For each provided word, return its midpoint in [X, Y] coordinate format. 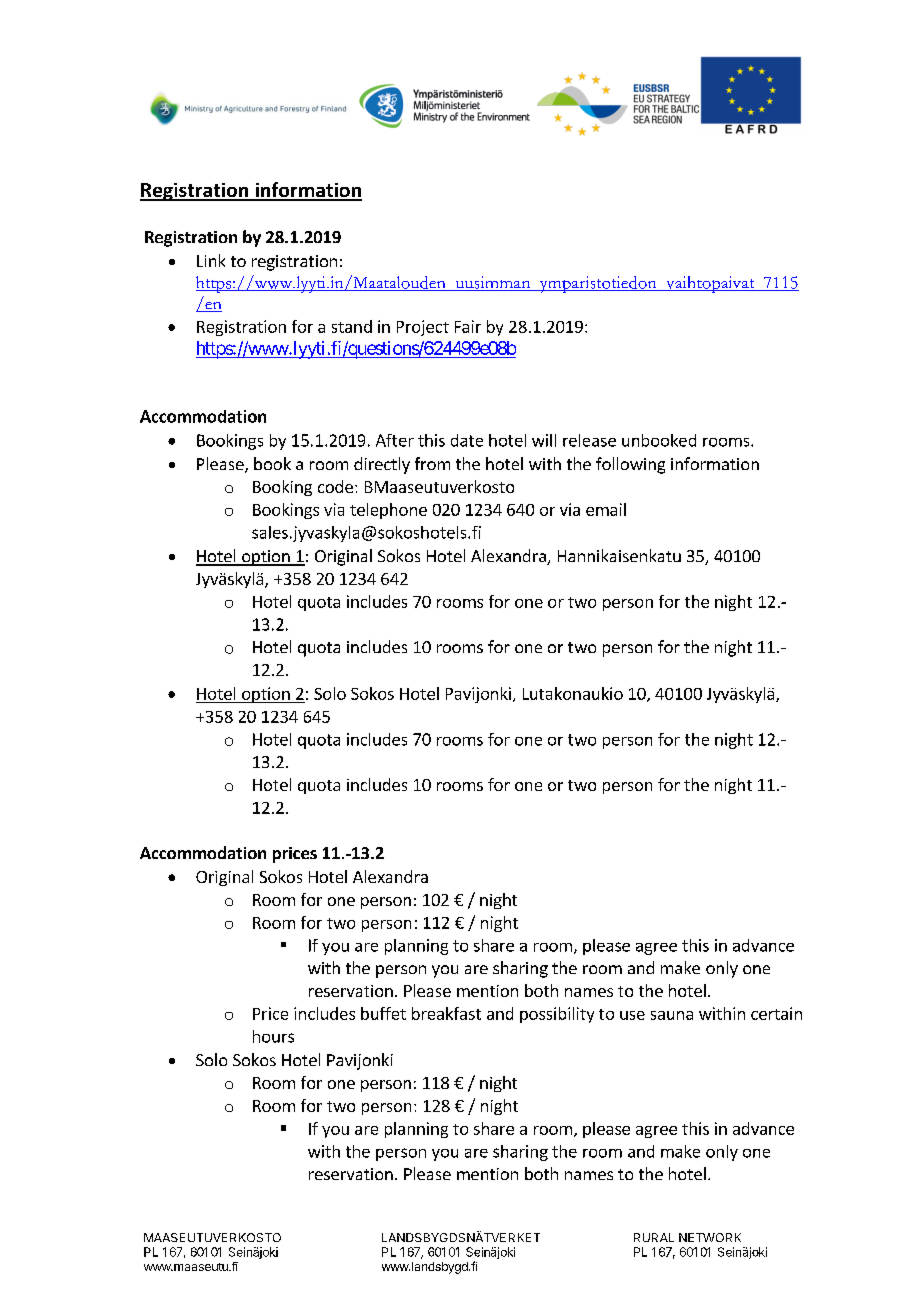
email [606, 509]
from [432, 463]
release [589, 440]
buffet [383, 1013]
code [335, 486]
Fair [468, 326]
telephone [388, 511]
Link [211, 260]
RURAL [654, 1237]
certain [776, 1013]
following [630, 465]
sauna [672, 1015]
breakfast [446, 1013]
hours [273, 1036]
